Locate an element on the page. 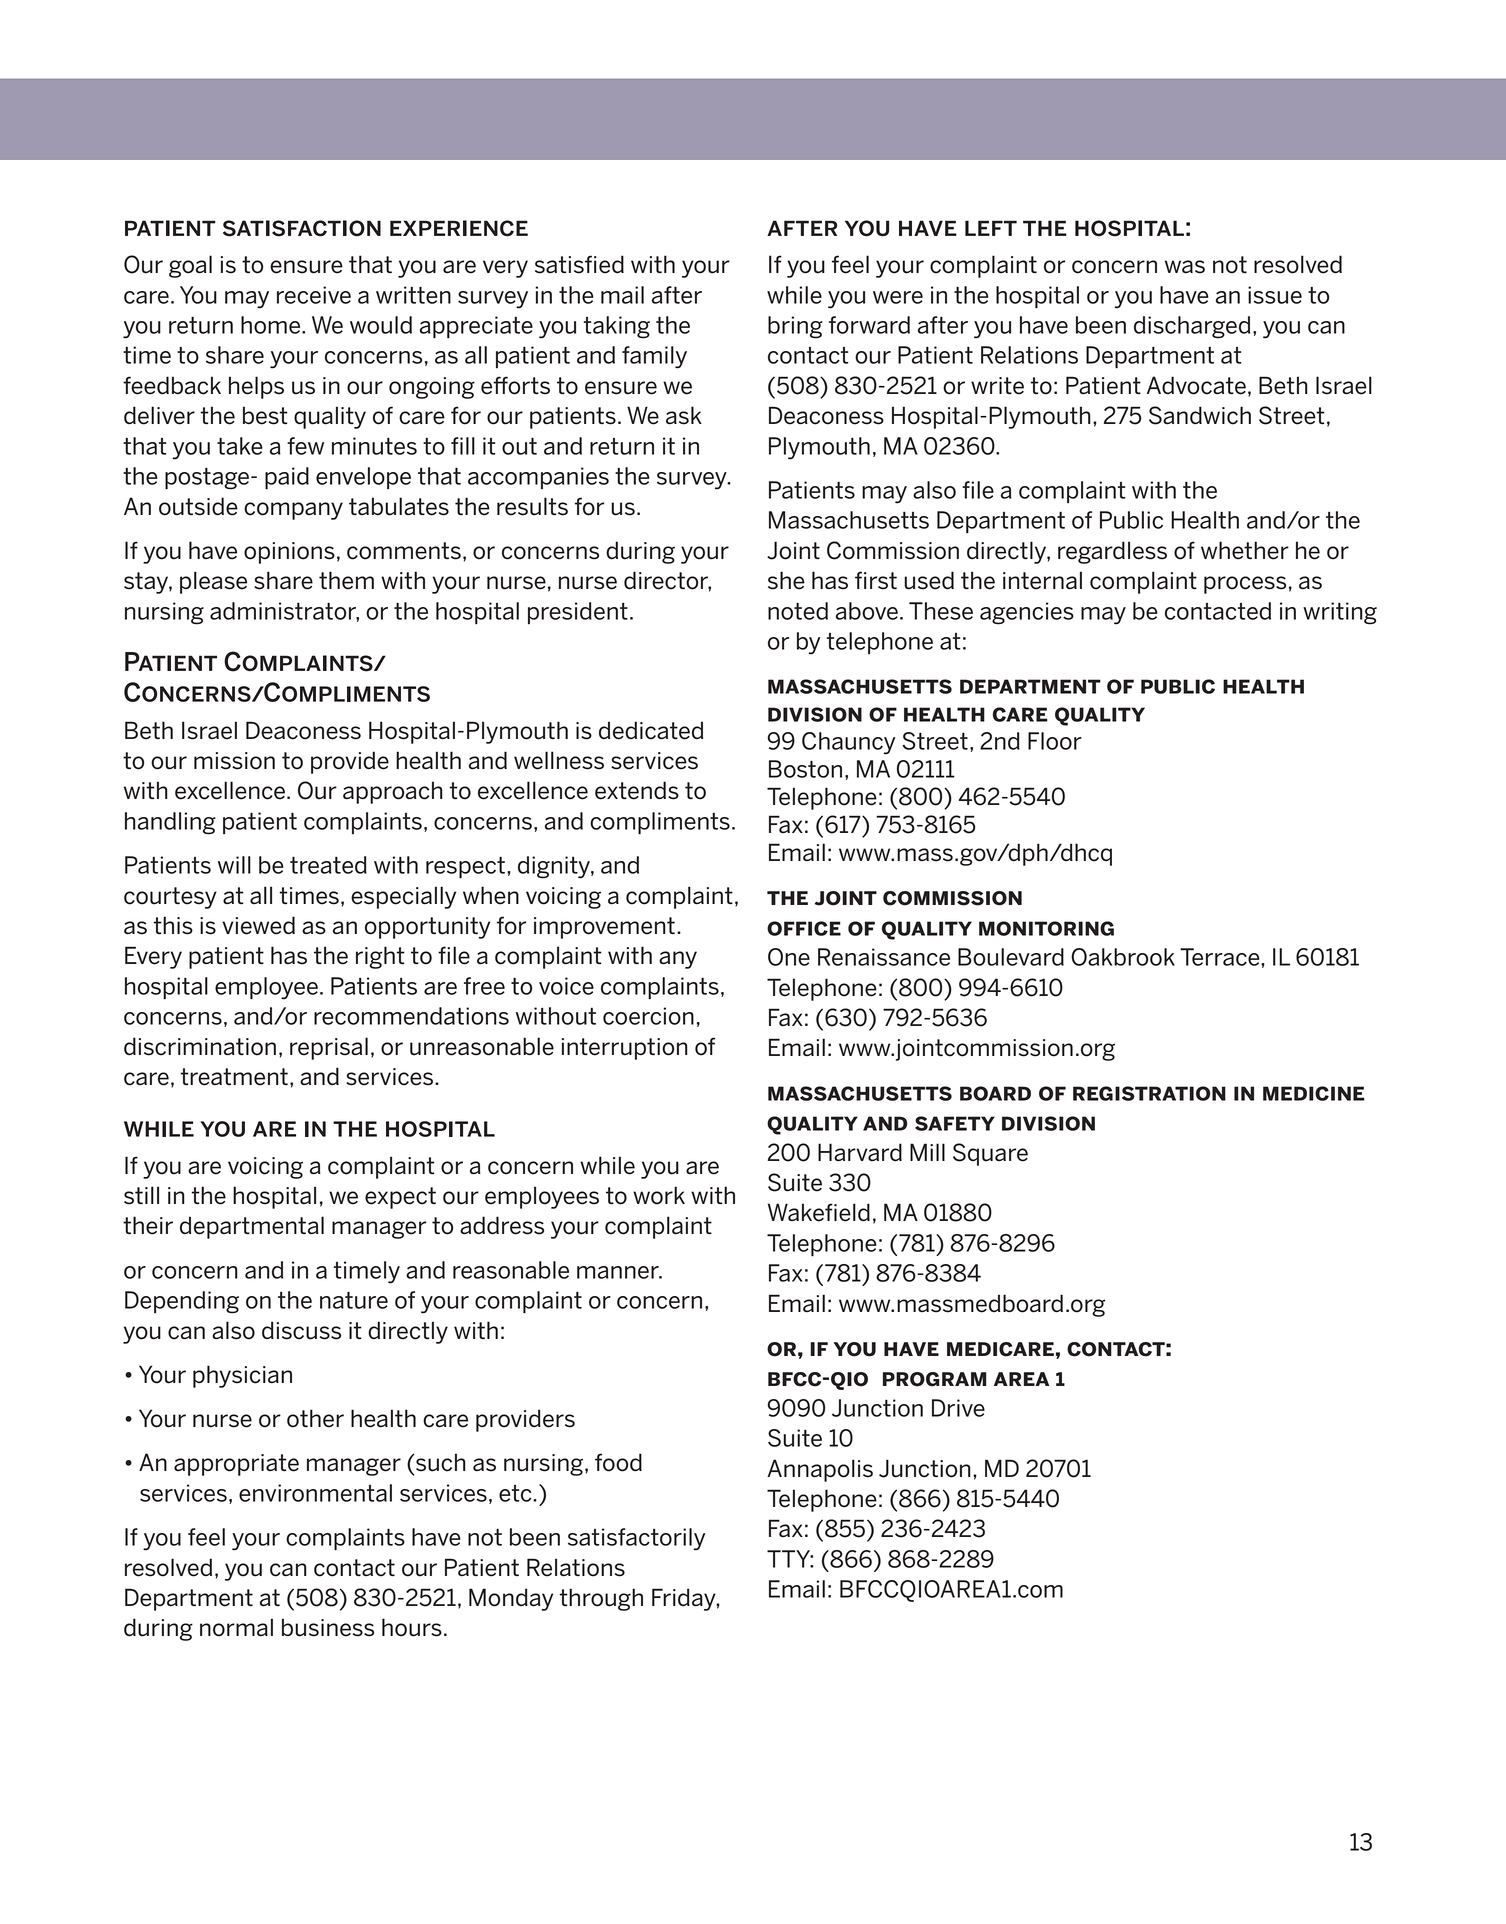  receive is located at coordinates (314, 295).
